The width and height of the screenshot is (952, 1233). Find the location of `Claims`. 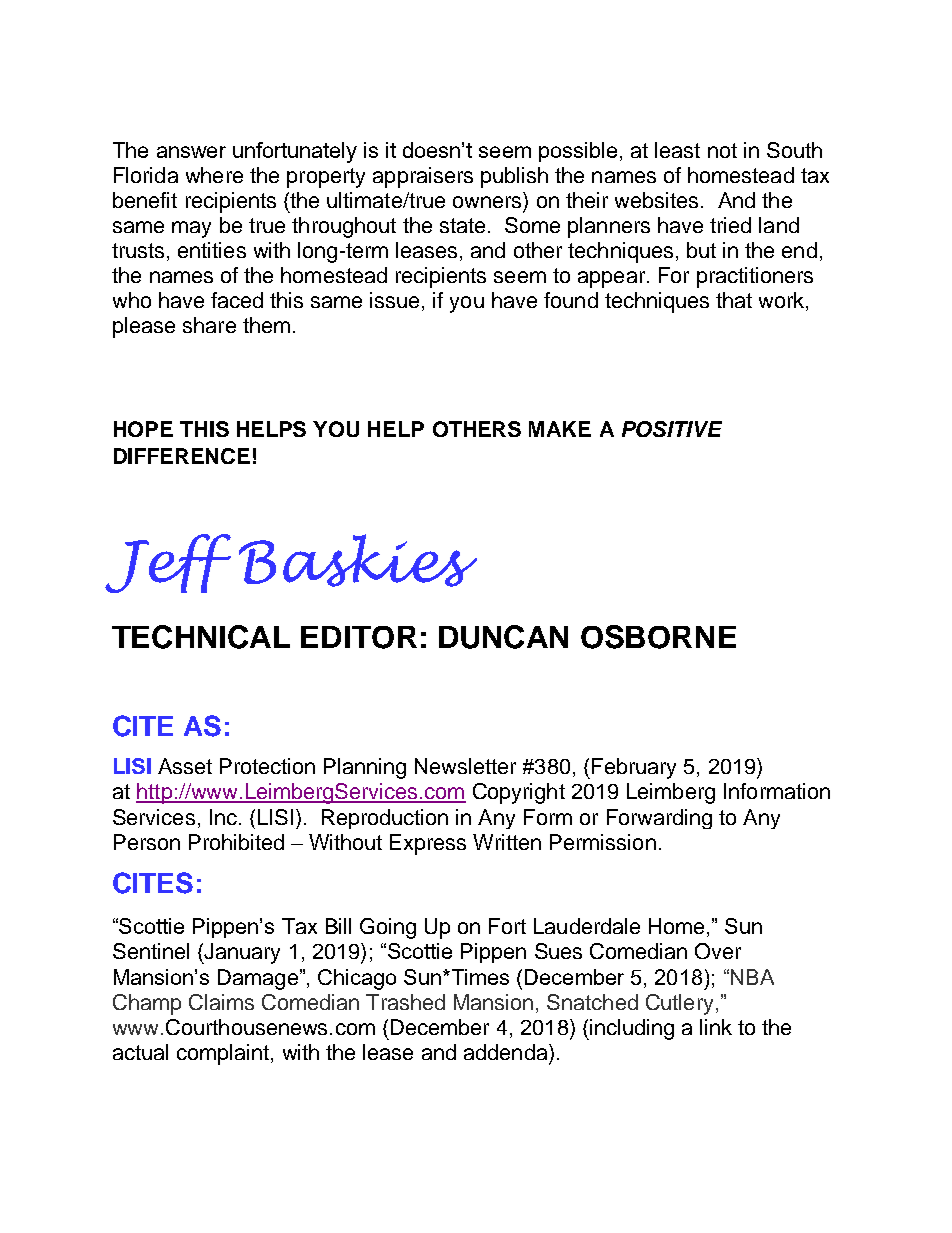

Claims is located at coordinates (221, 1002).
